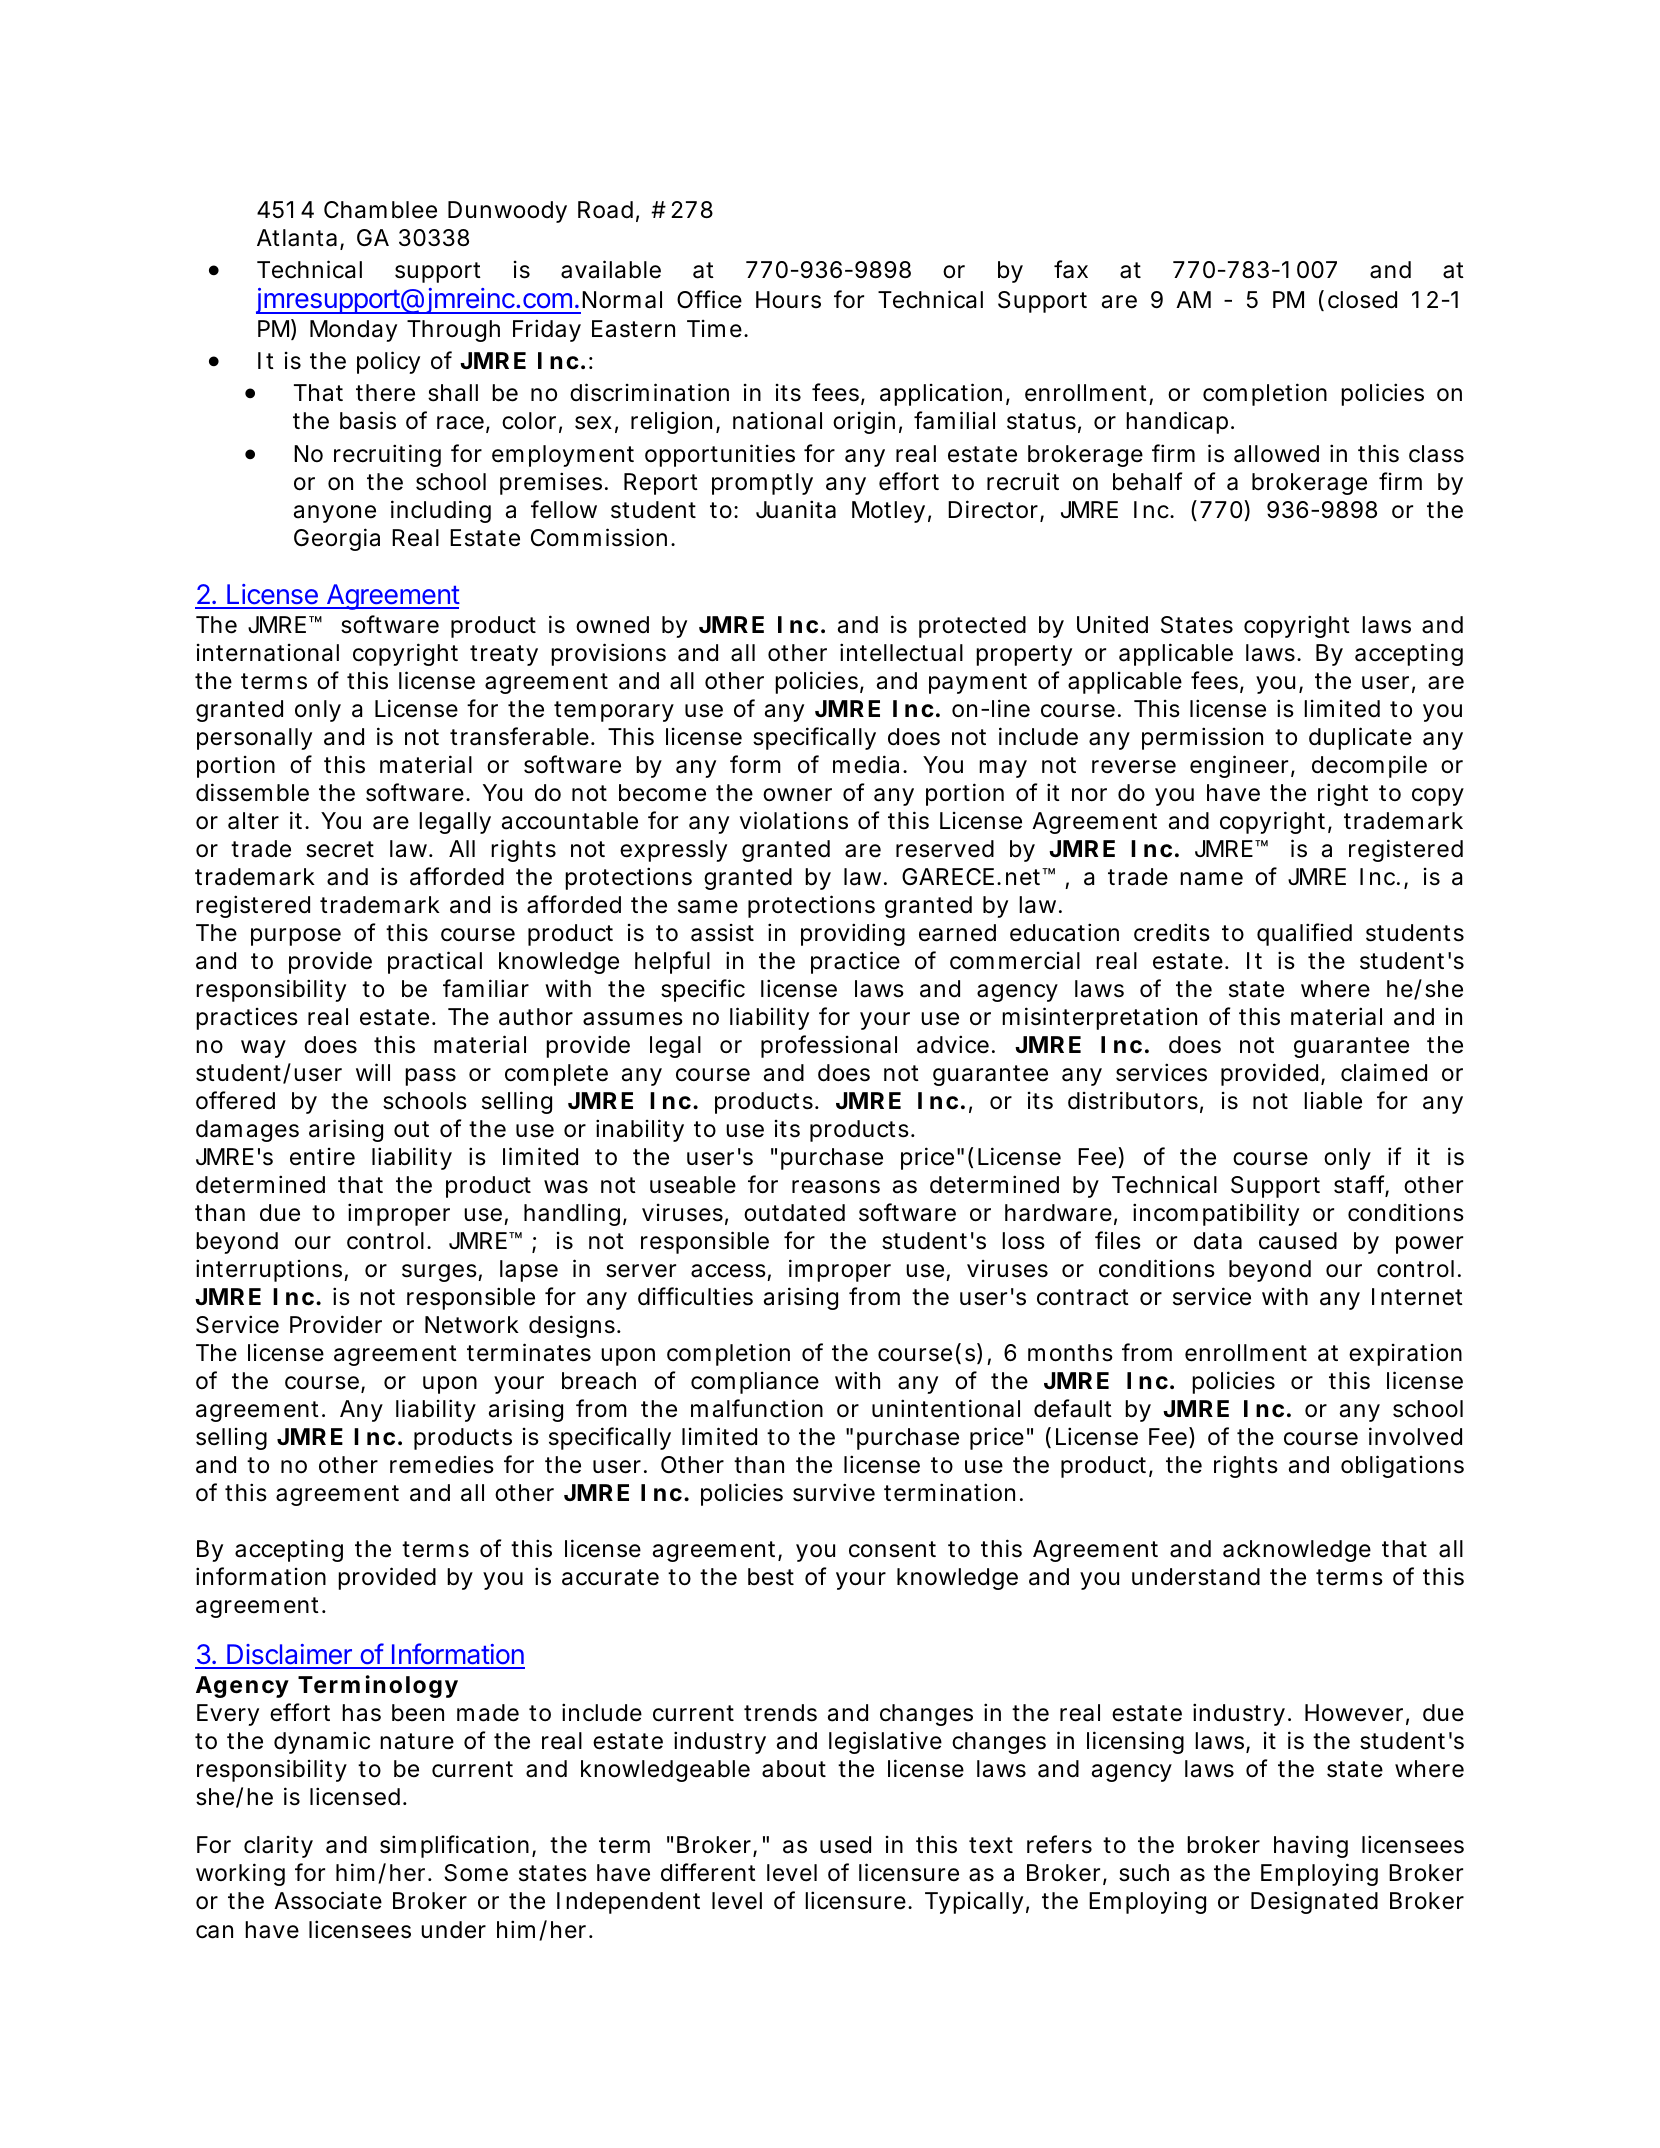 Image resolution: width=1660 pixels, height=2148 pixels. I want to click on owner, so click(797, 795).
